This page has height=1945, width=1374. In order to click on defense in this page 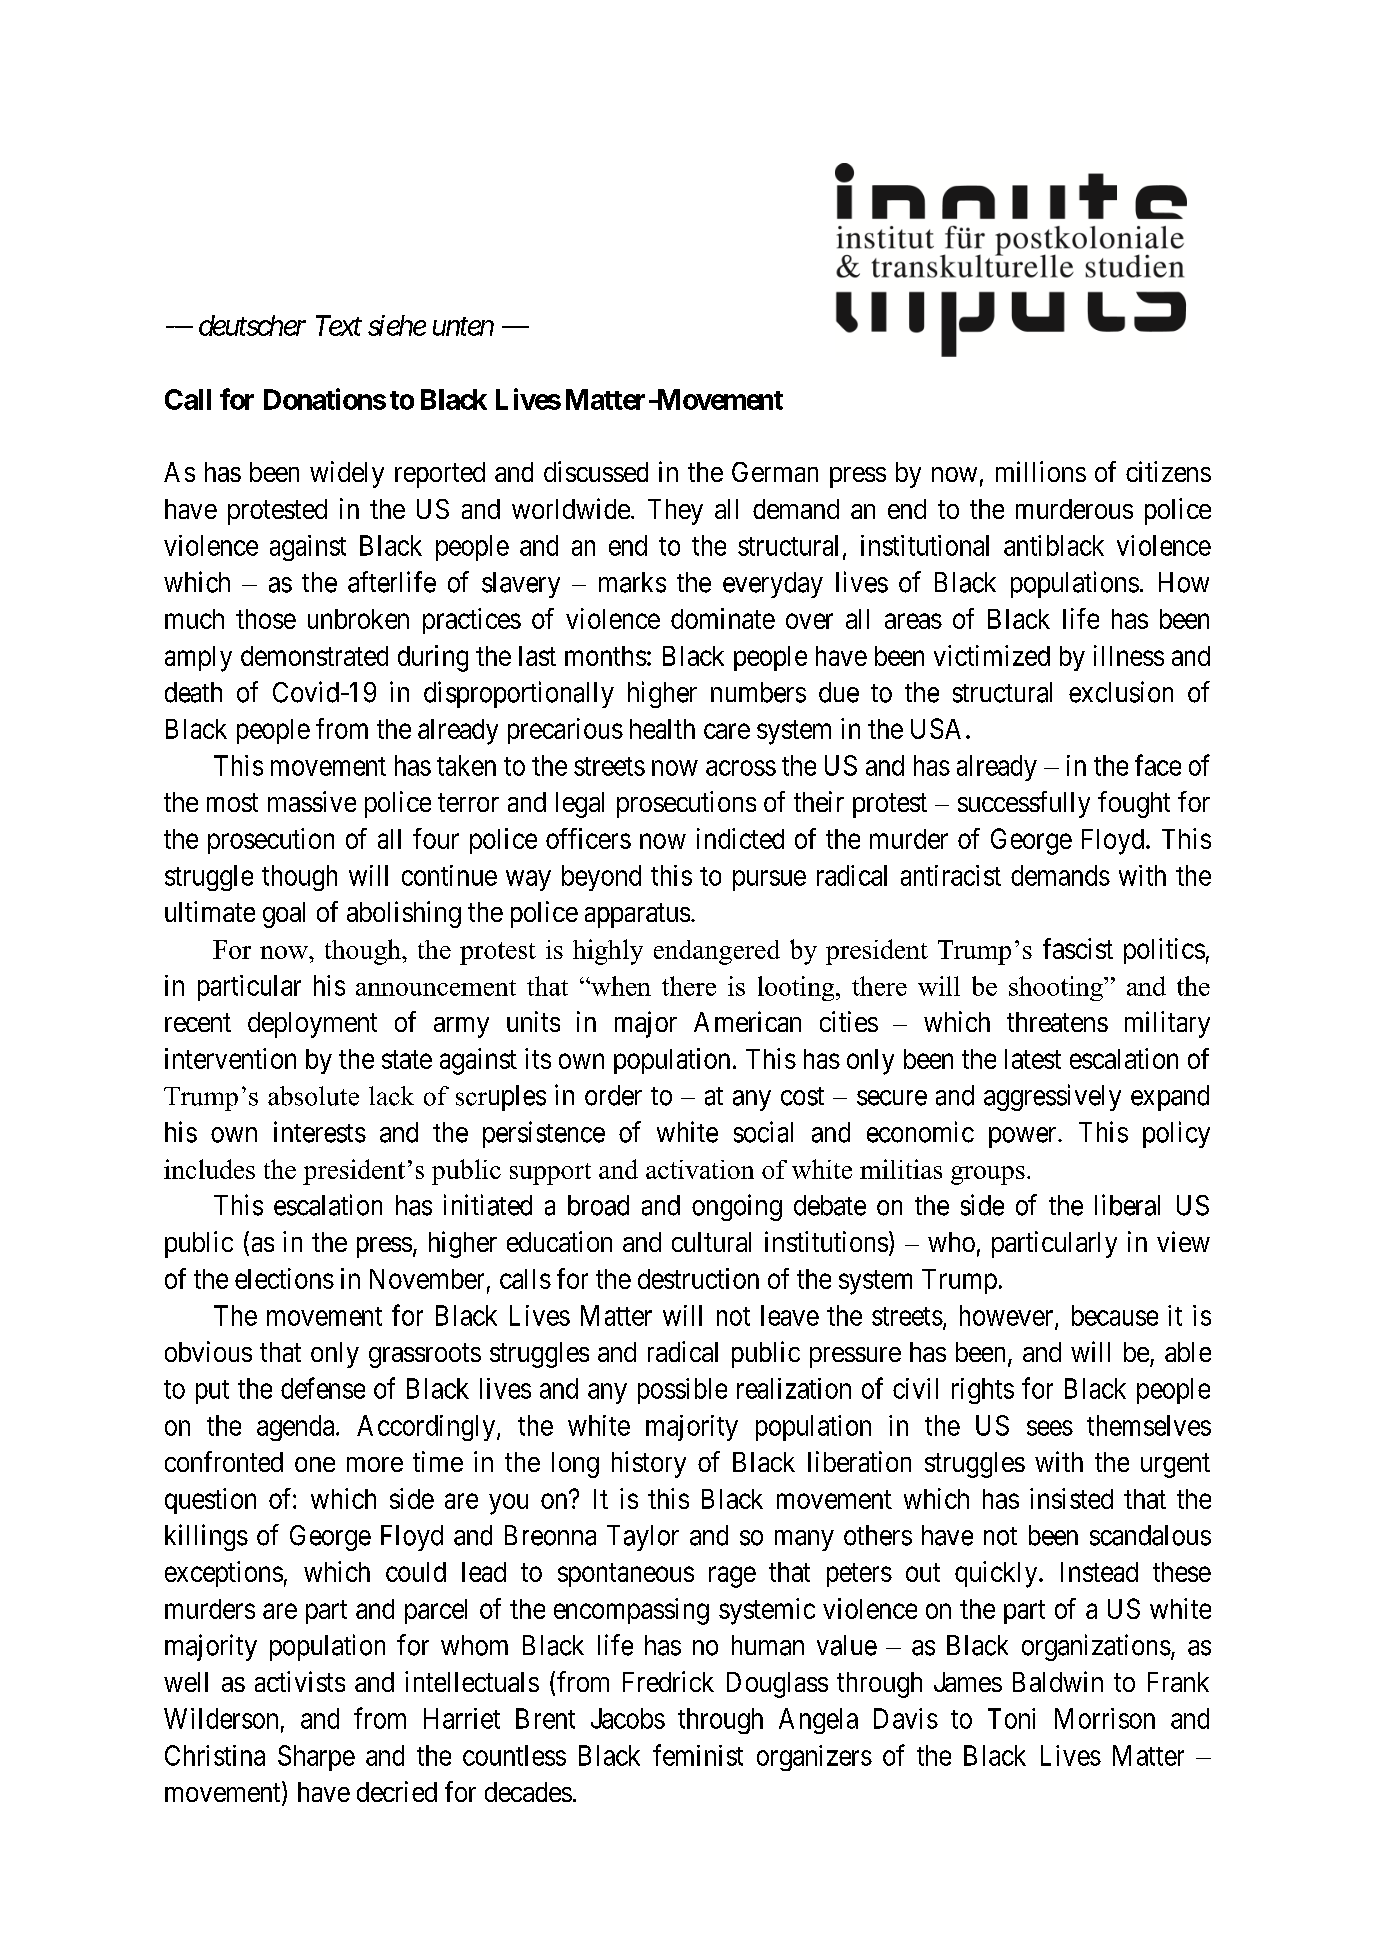, I will do `click(323, 1388)`.
